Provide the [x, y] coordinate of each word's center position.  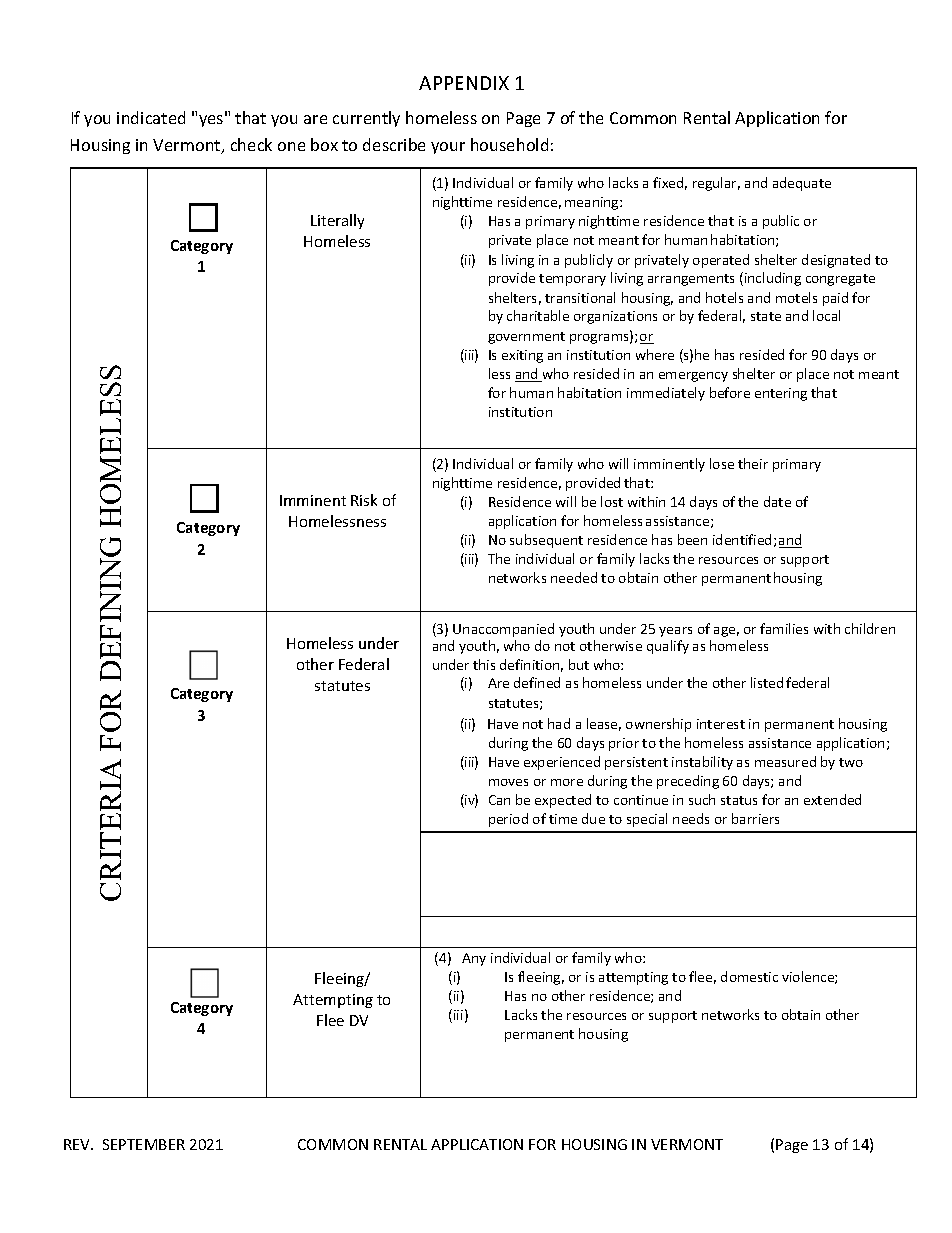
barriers [755, 818]
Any [474, 959]
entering [781, 394]
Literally [337, 221]
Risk [364, 500]
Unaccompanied [503, 630]
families [784, 628]
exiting [522, 356]
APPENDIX [464, 83]
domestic [749, 976]
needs [691, 818]
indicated [151, 117]
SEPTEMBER [144, 1144]
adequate [802, 184]
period [508, 820]
